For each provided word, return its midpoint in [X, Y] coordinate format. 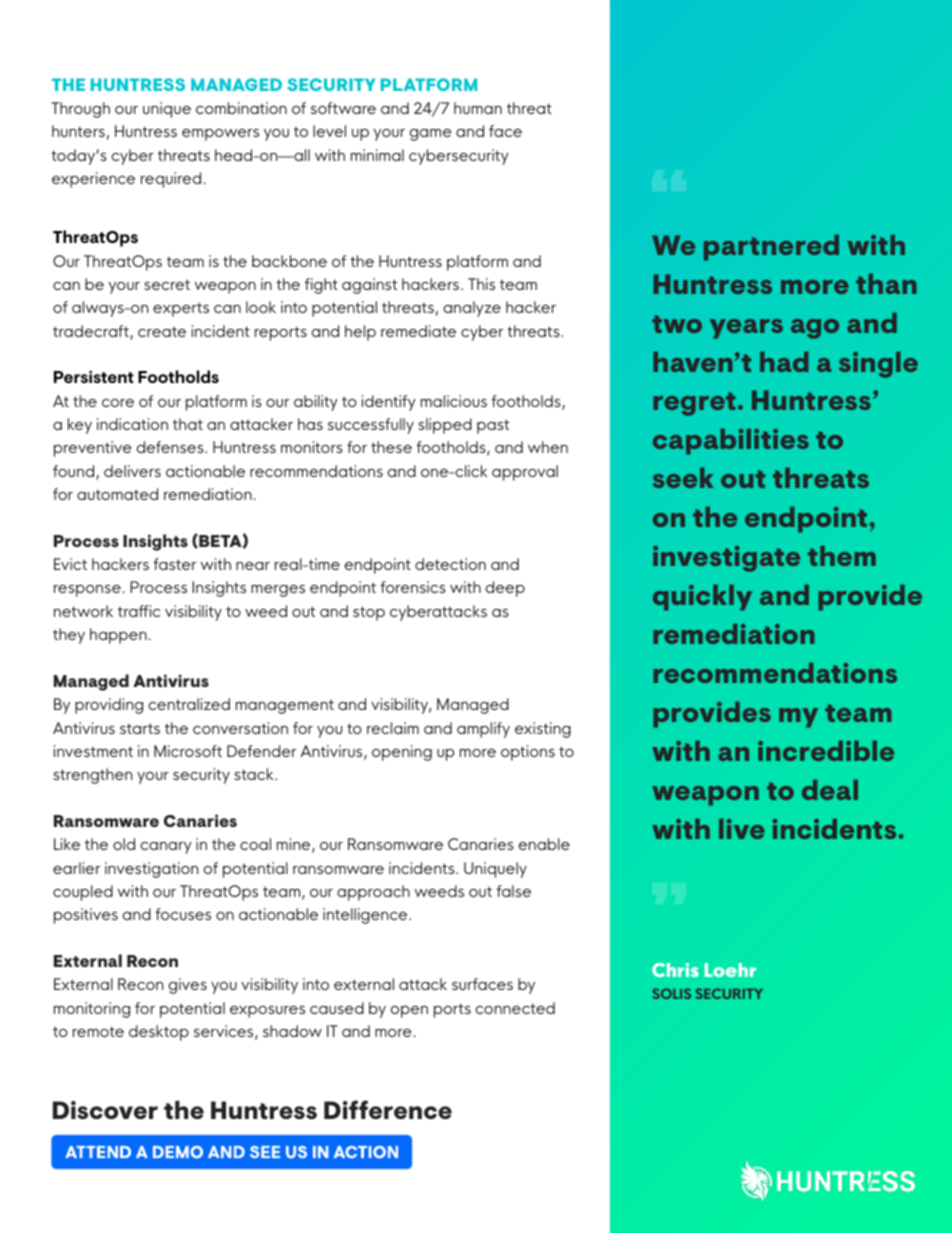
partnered [771, 248]
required [172, 180]
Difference [388, 1109]
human [478, 108]
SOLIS [671, 993]
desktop [159, 1033]
